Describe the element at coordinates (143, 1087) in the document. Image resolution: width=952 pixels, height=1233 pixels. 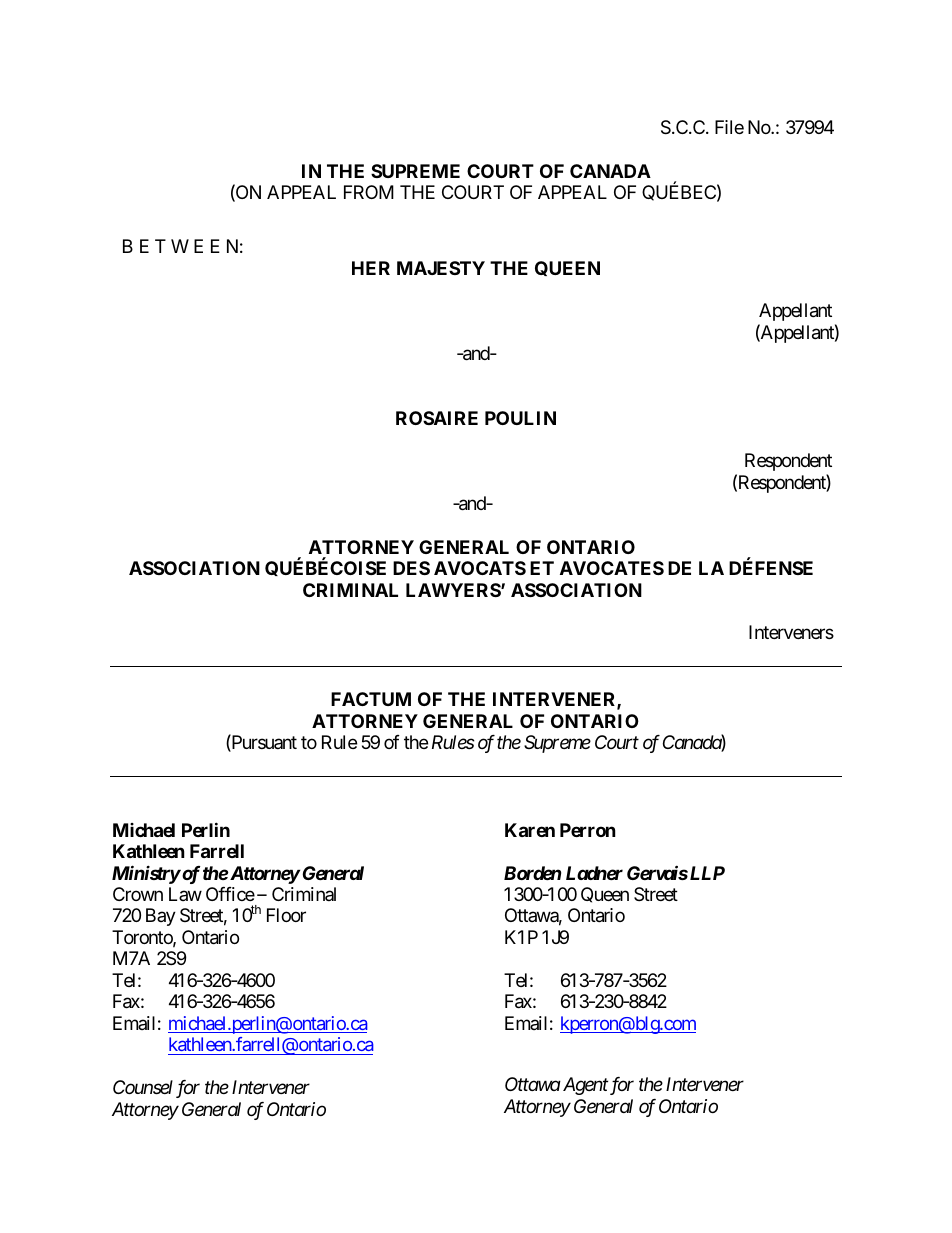
I see `Counsel` at that location.
